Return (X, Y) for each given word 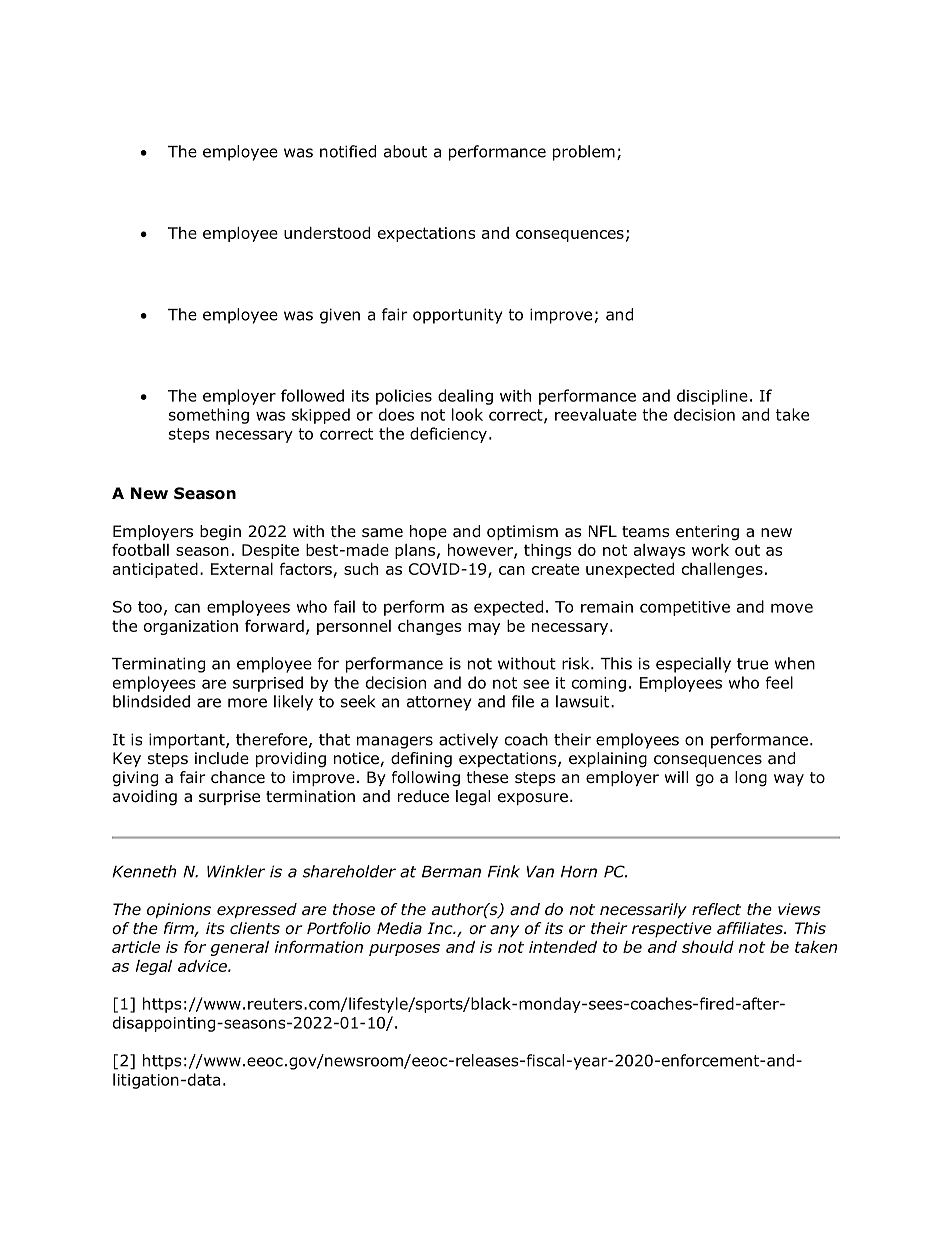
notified (348, 151)
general (240, 948)
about (405, 151)
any (504, 931)
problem (584, 153)
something (209, 416)
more (247, 703)
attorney (439, 703)
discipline (712, 397)
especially (693, 665)
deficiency (448, 435)
